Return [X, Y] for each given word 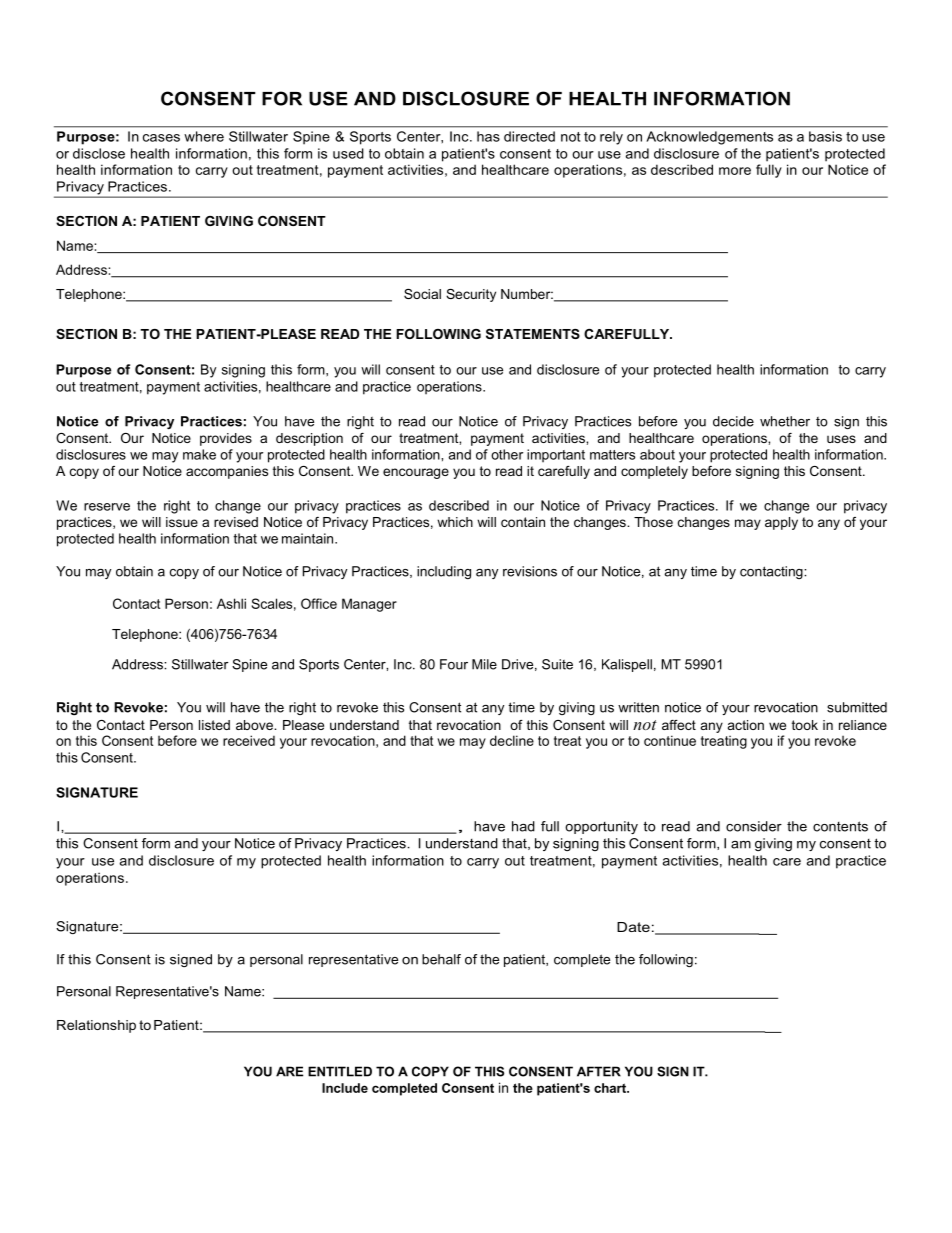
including [444, 572]
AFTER [599, 1071]
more [735, 171]
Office [319, 603]
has [488, 136]
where [204, 136]
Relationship [96, 1026]
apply [781, 523]
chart [611, 1088]
